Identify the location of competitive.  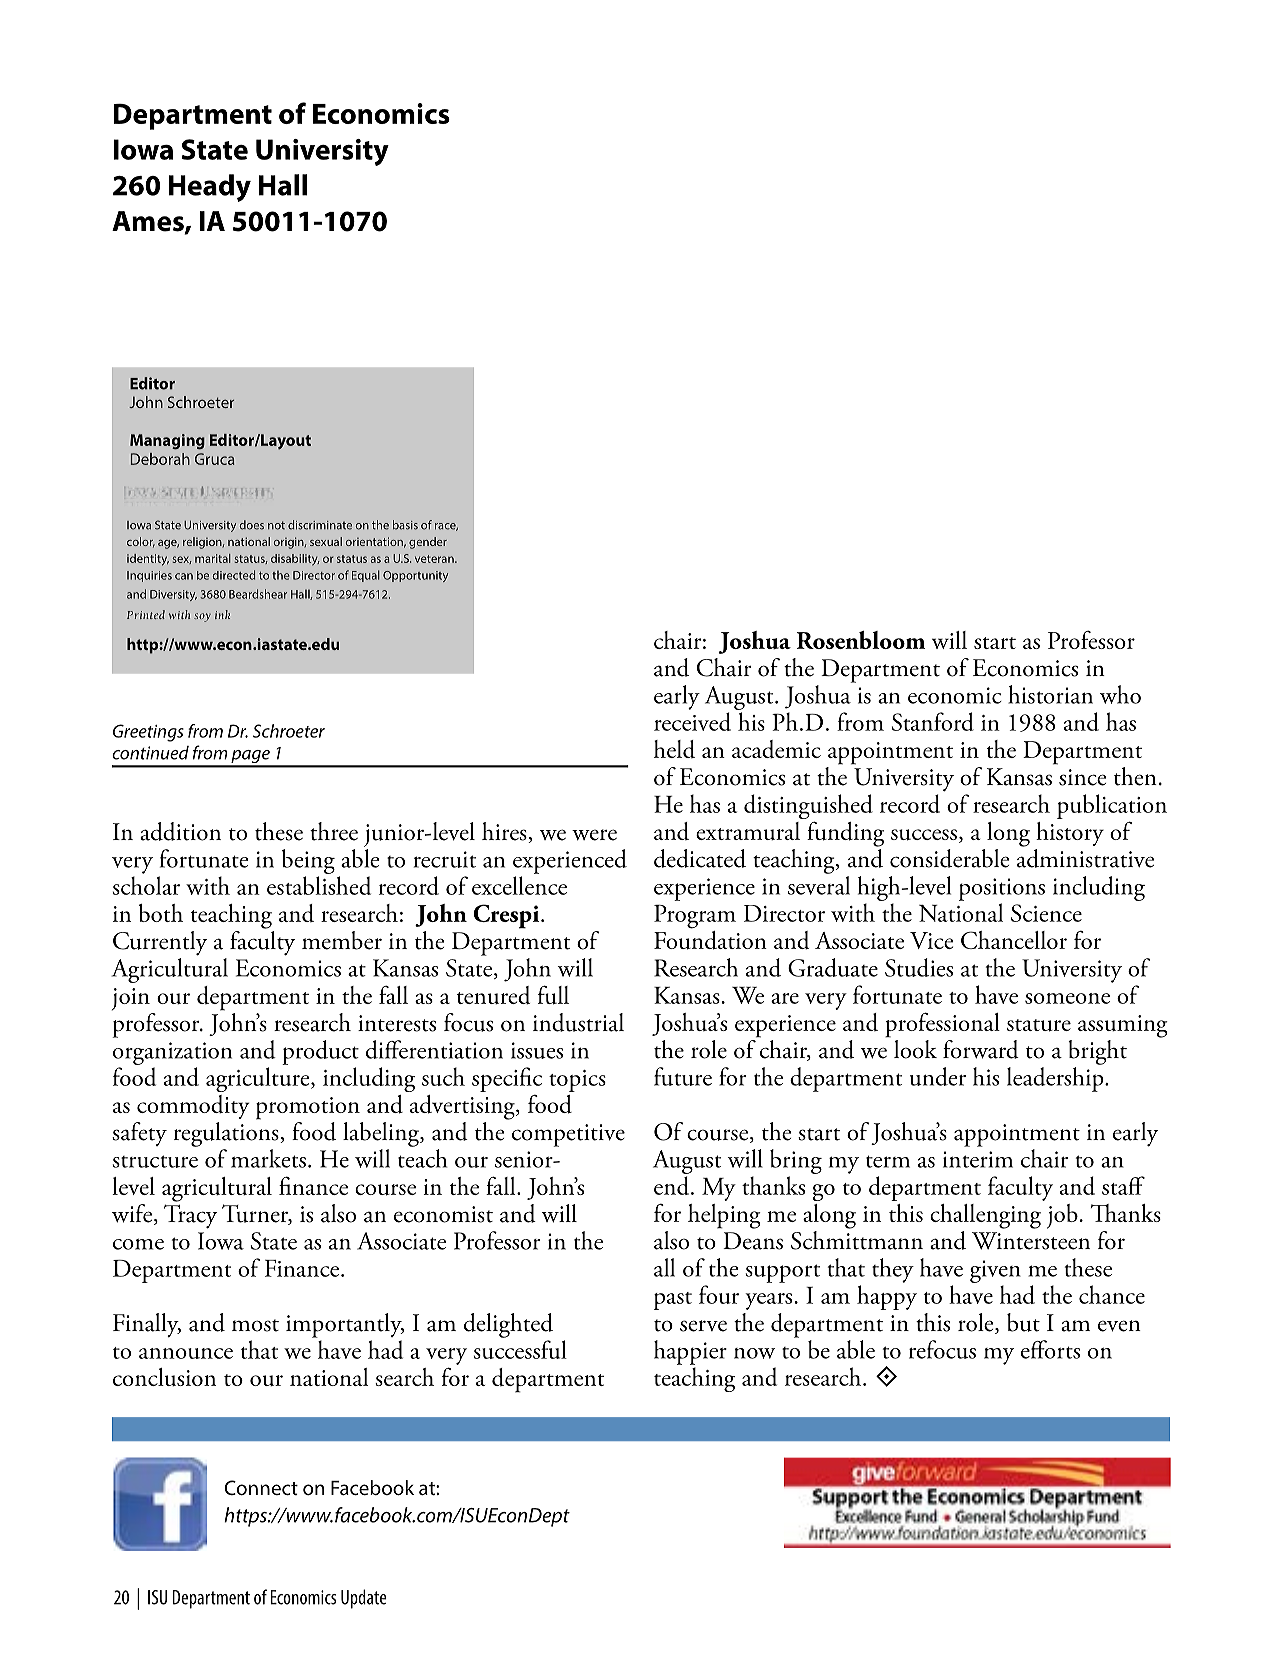
(568, 1135).
